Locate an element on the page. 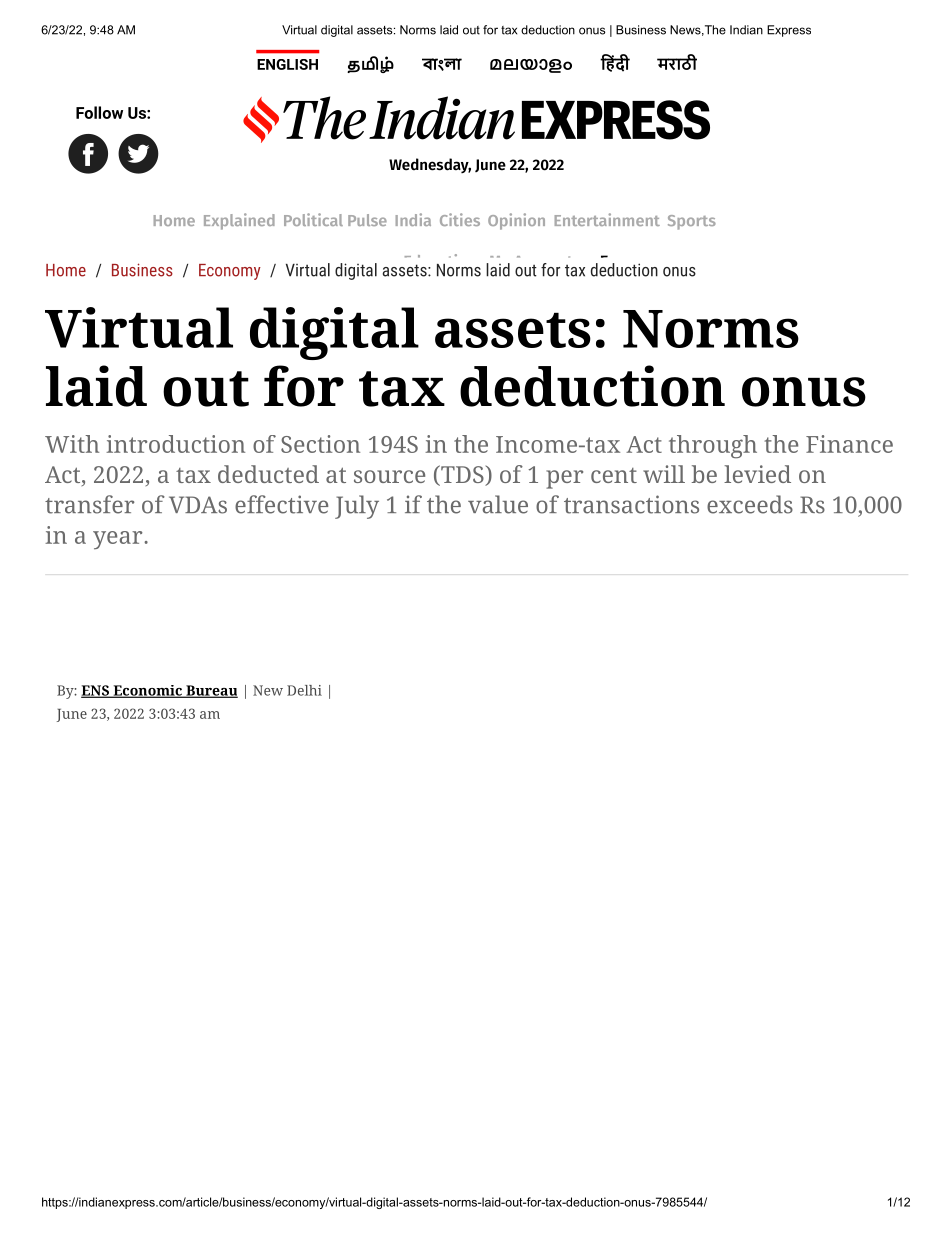  Sports is located at coordinates (692, 222).
